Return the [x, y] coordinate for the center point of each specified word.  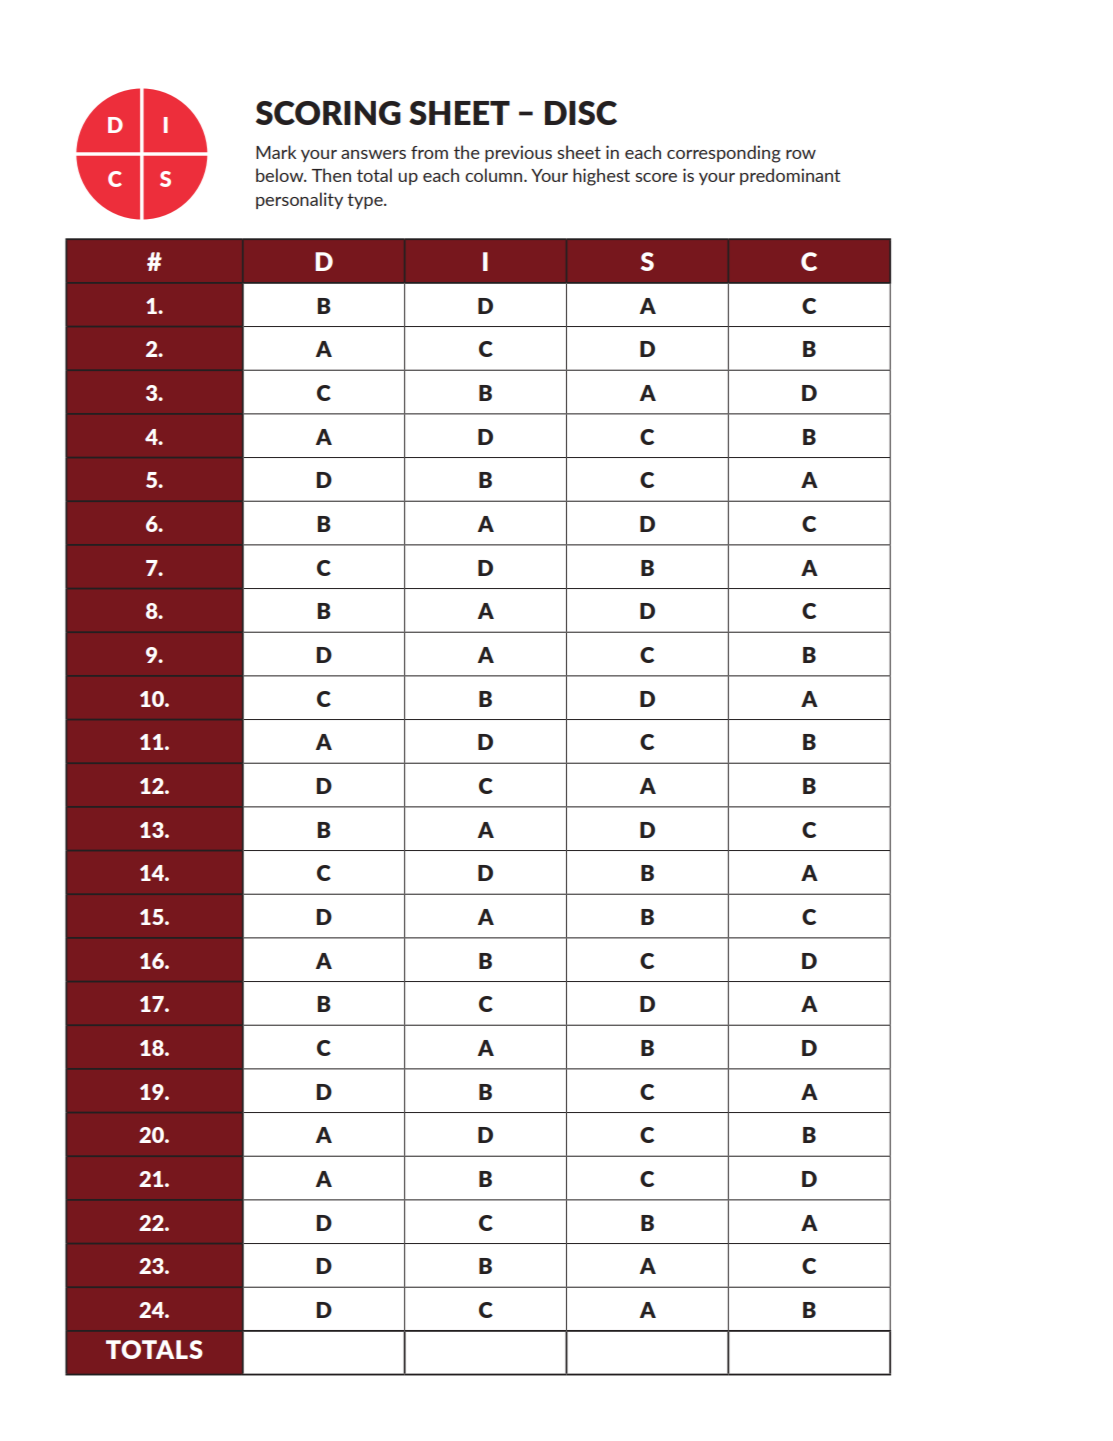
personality [299, 200]
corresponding [724, 154]
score [656, 177]
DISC [581, 113]
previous [518, 153]
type [366, 201]
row [801, 154]
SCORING [328, 113]
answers [373, 154]
